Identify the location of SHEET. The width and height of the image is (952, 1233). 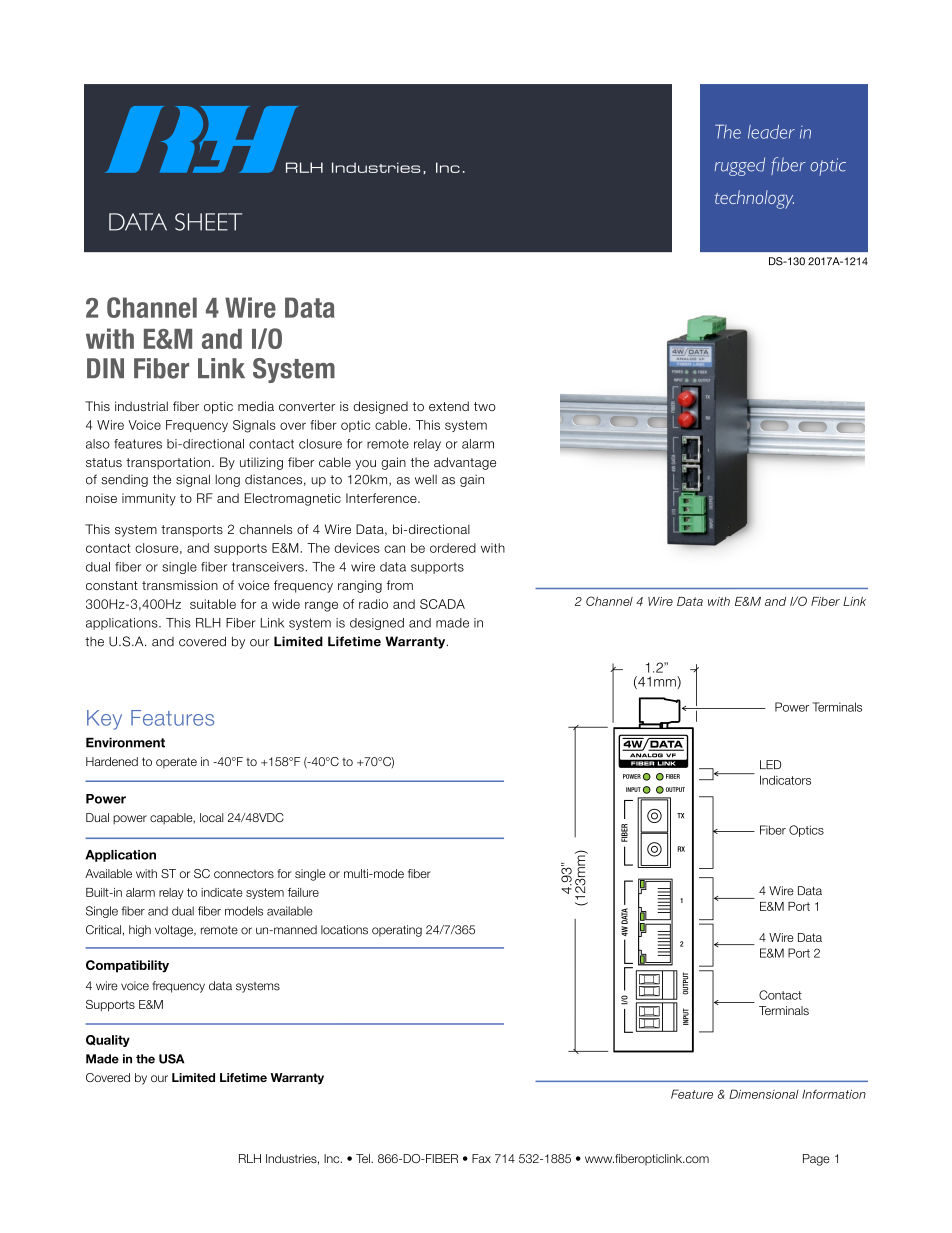
(208, 222).
